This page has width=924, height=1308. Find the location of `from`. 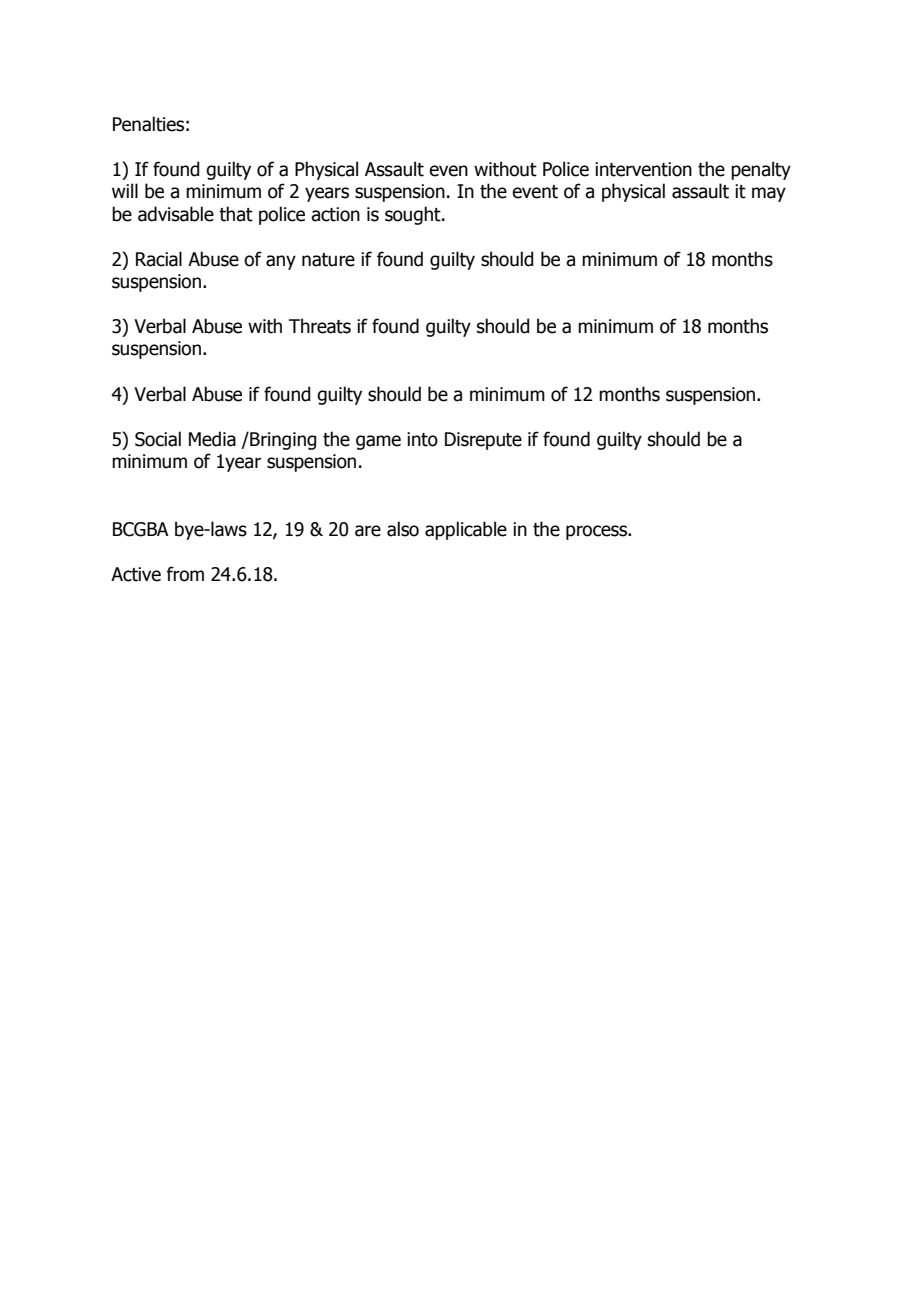

from is located at coordinates (185, 574).
